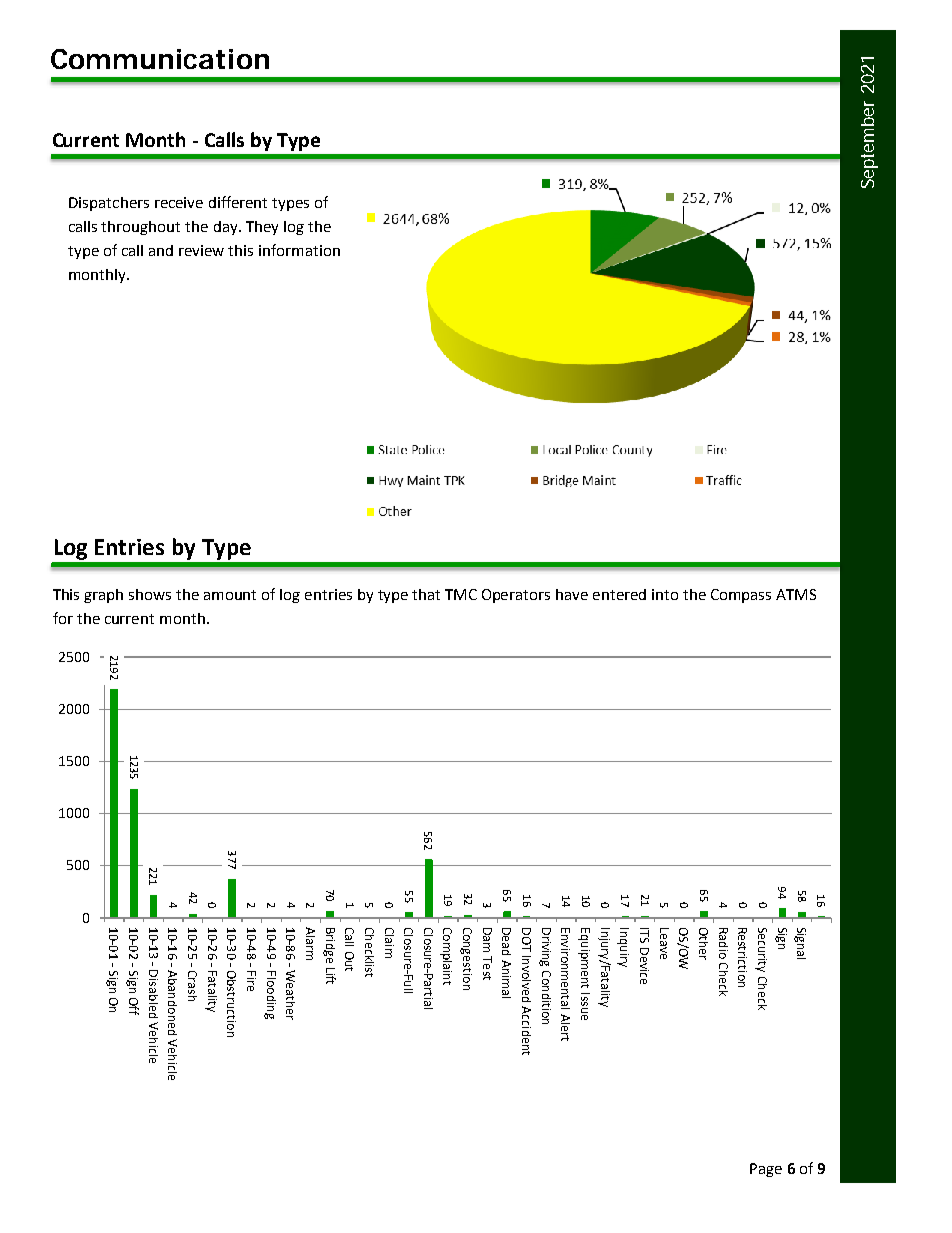  Describe the element at coordinates (160, 59) in the document. I see `Communication` at that location.
